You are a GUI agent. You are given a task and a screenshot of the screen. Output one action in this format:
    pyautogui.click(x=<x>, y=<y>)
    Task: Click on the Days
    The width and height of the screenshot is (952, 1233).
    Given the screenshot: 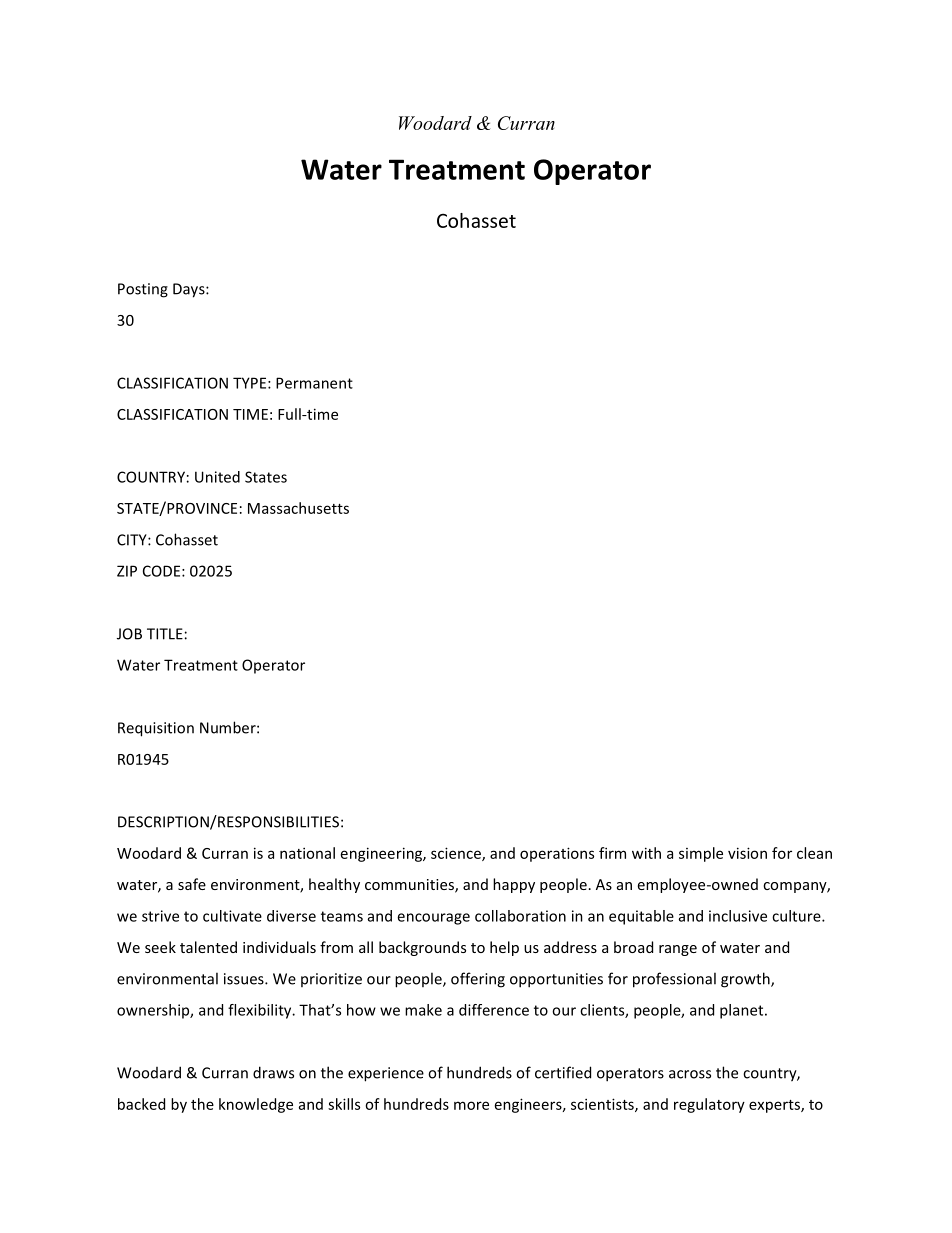 What is the action you would take?
    pyautogui.click(x=190, y=290)
